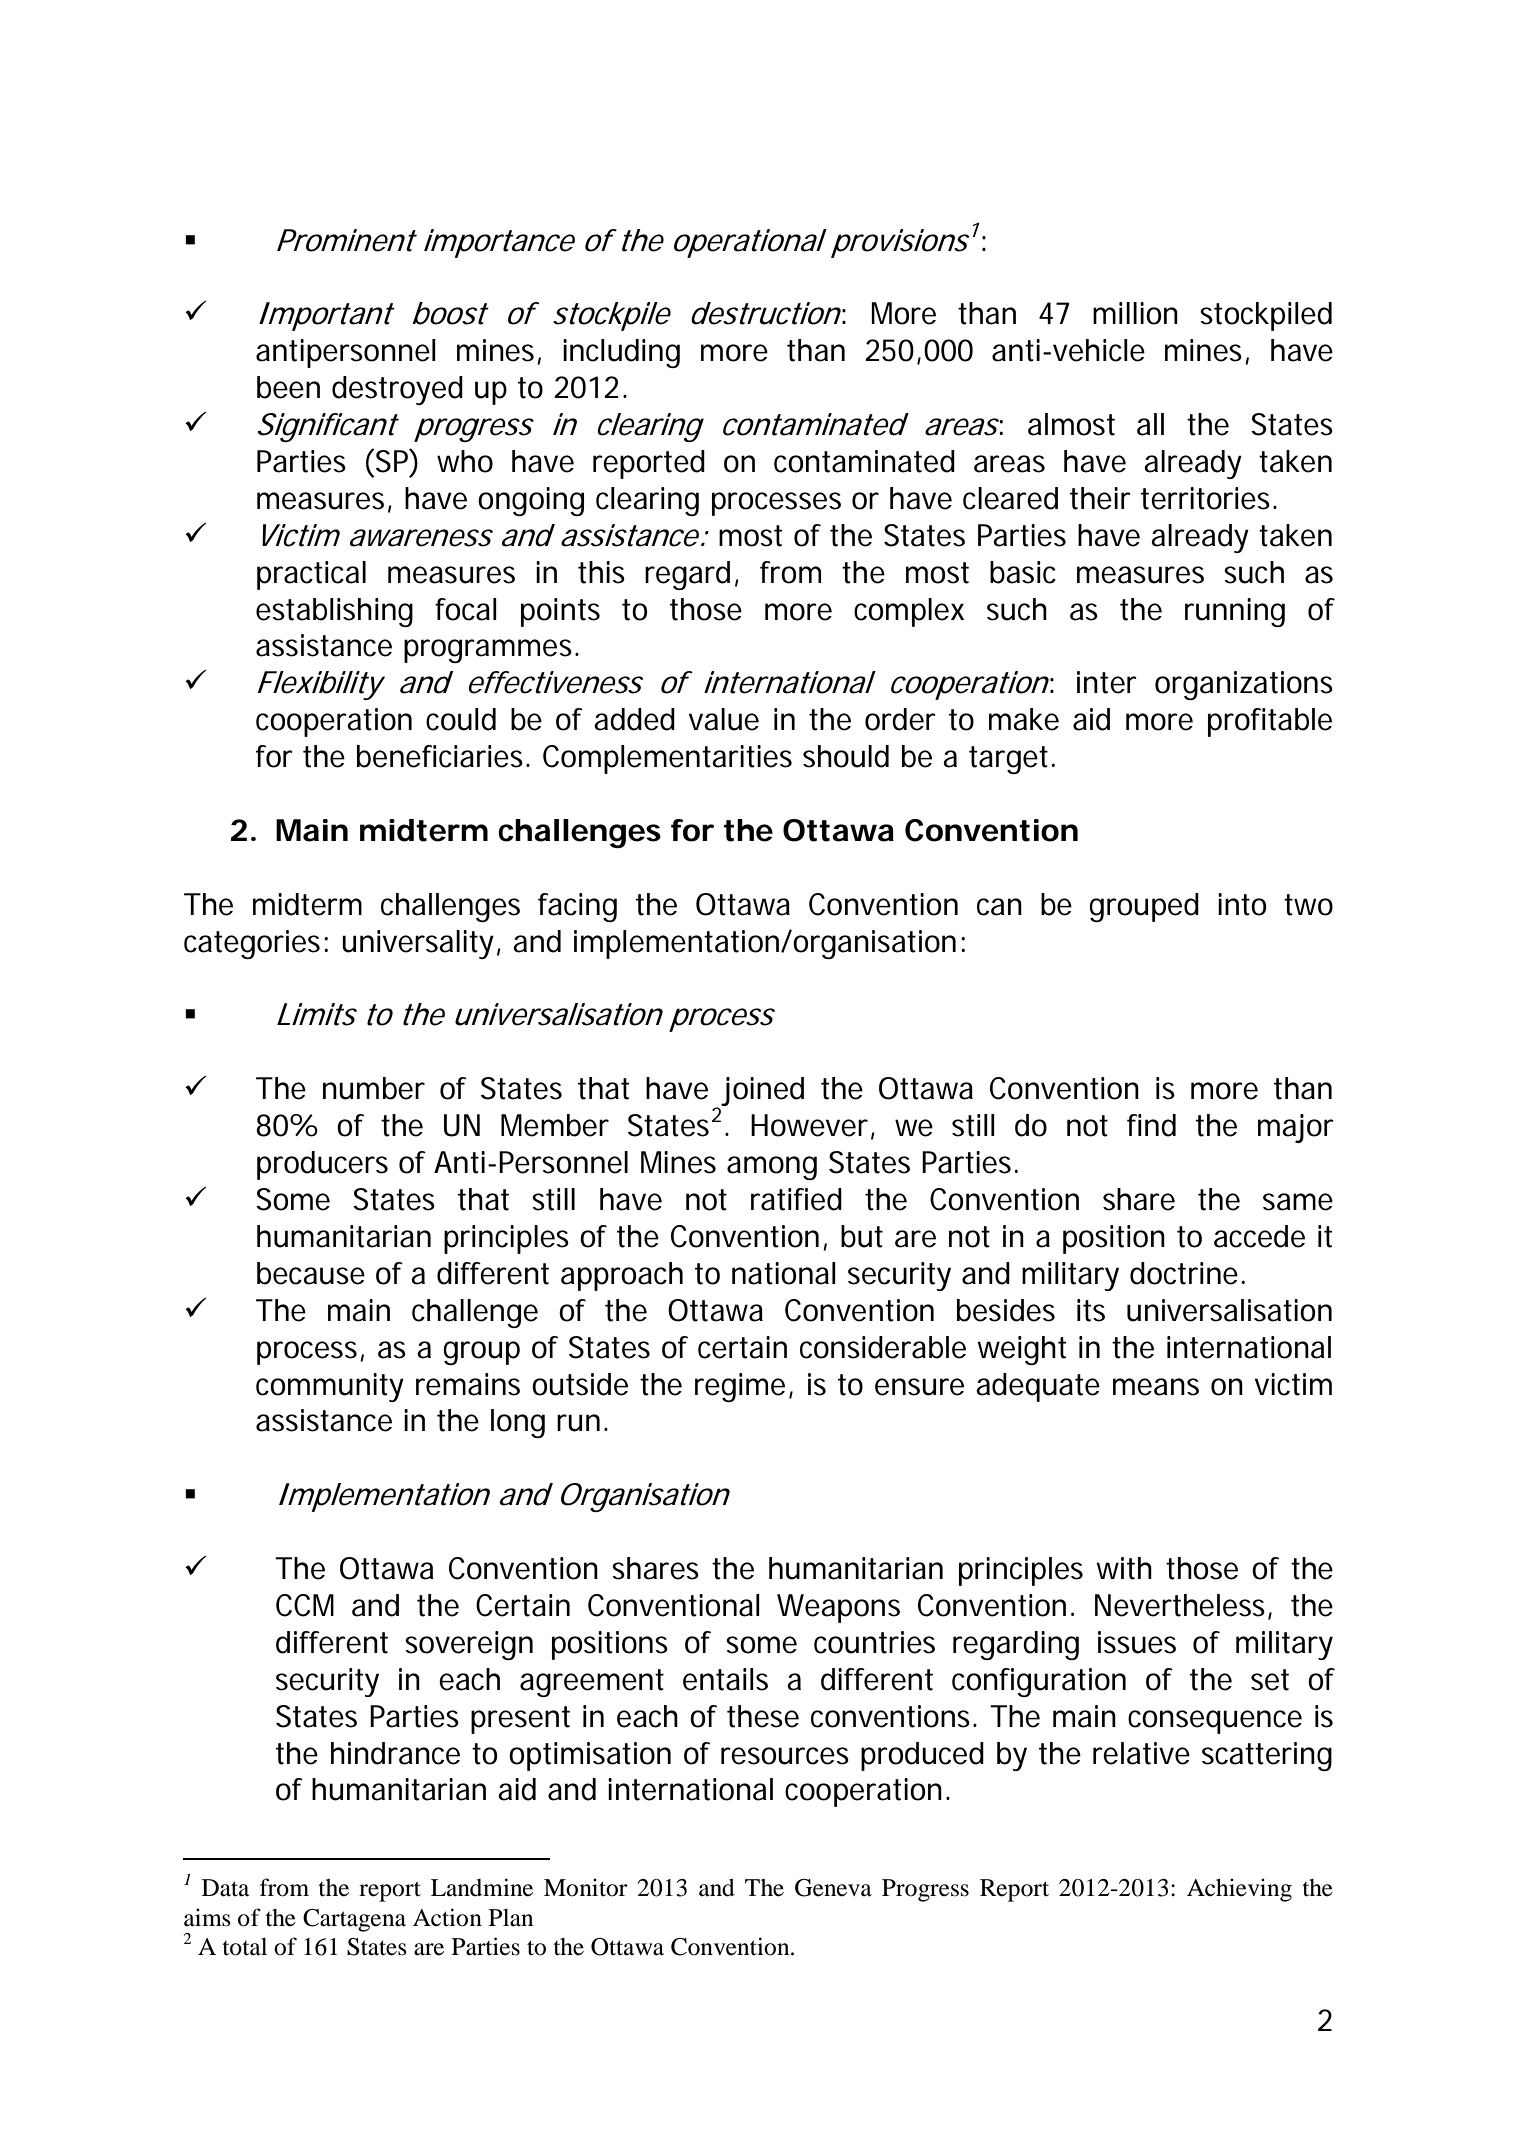 The height and width of the document is (2145, 1517). Describe the element at coordinates (330, 1387) in the document. I see `community` at that location.
